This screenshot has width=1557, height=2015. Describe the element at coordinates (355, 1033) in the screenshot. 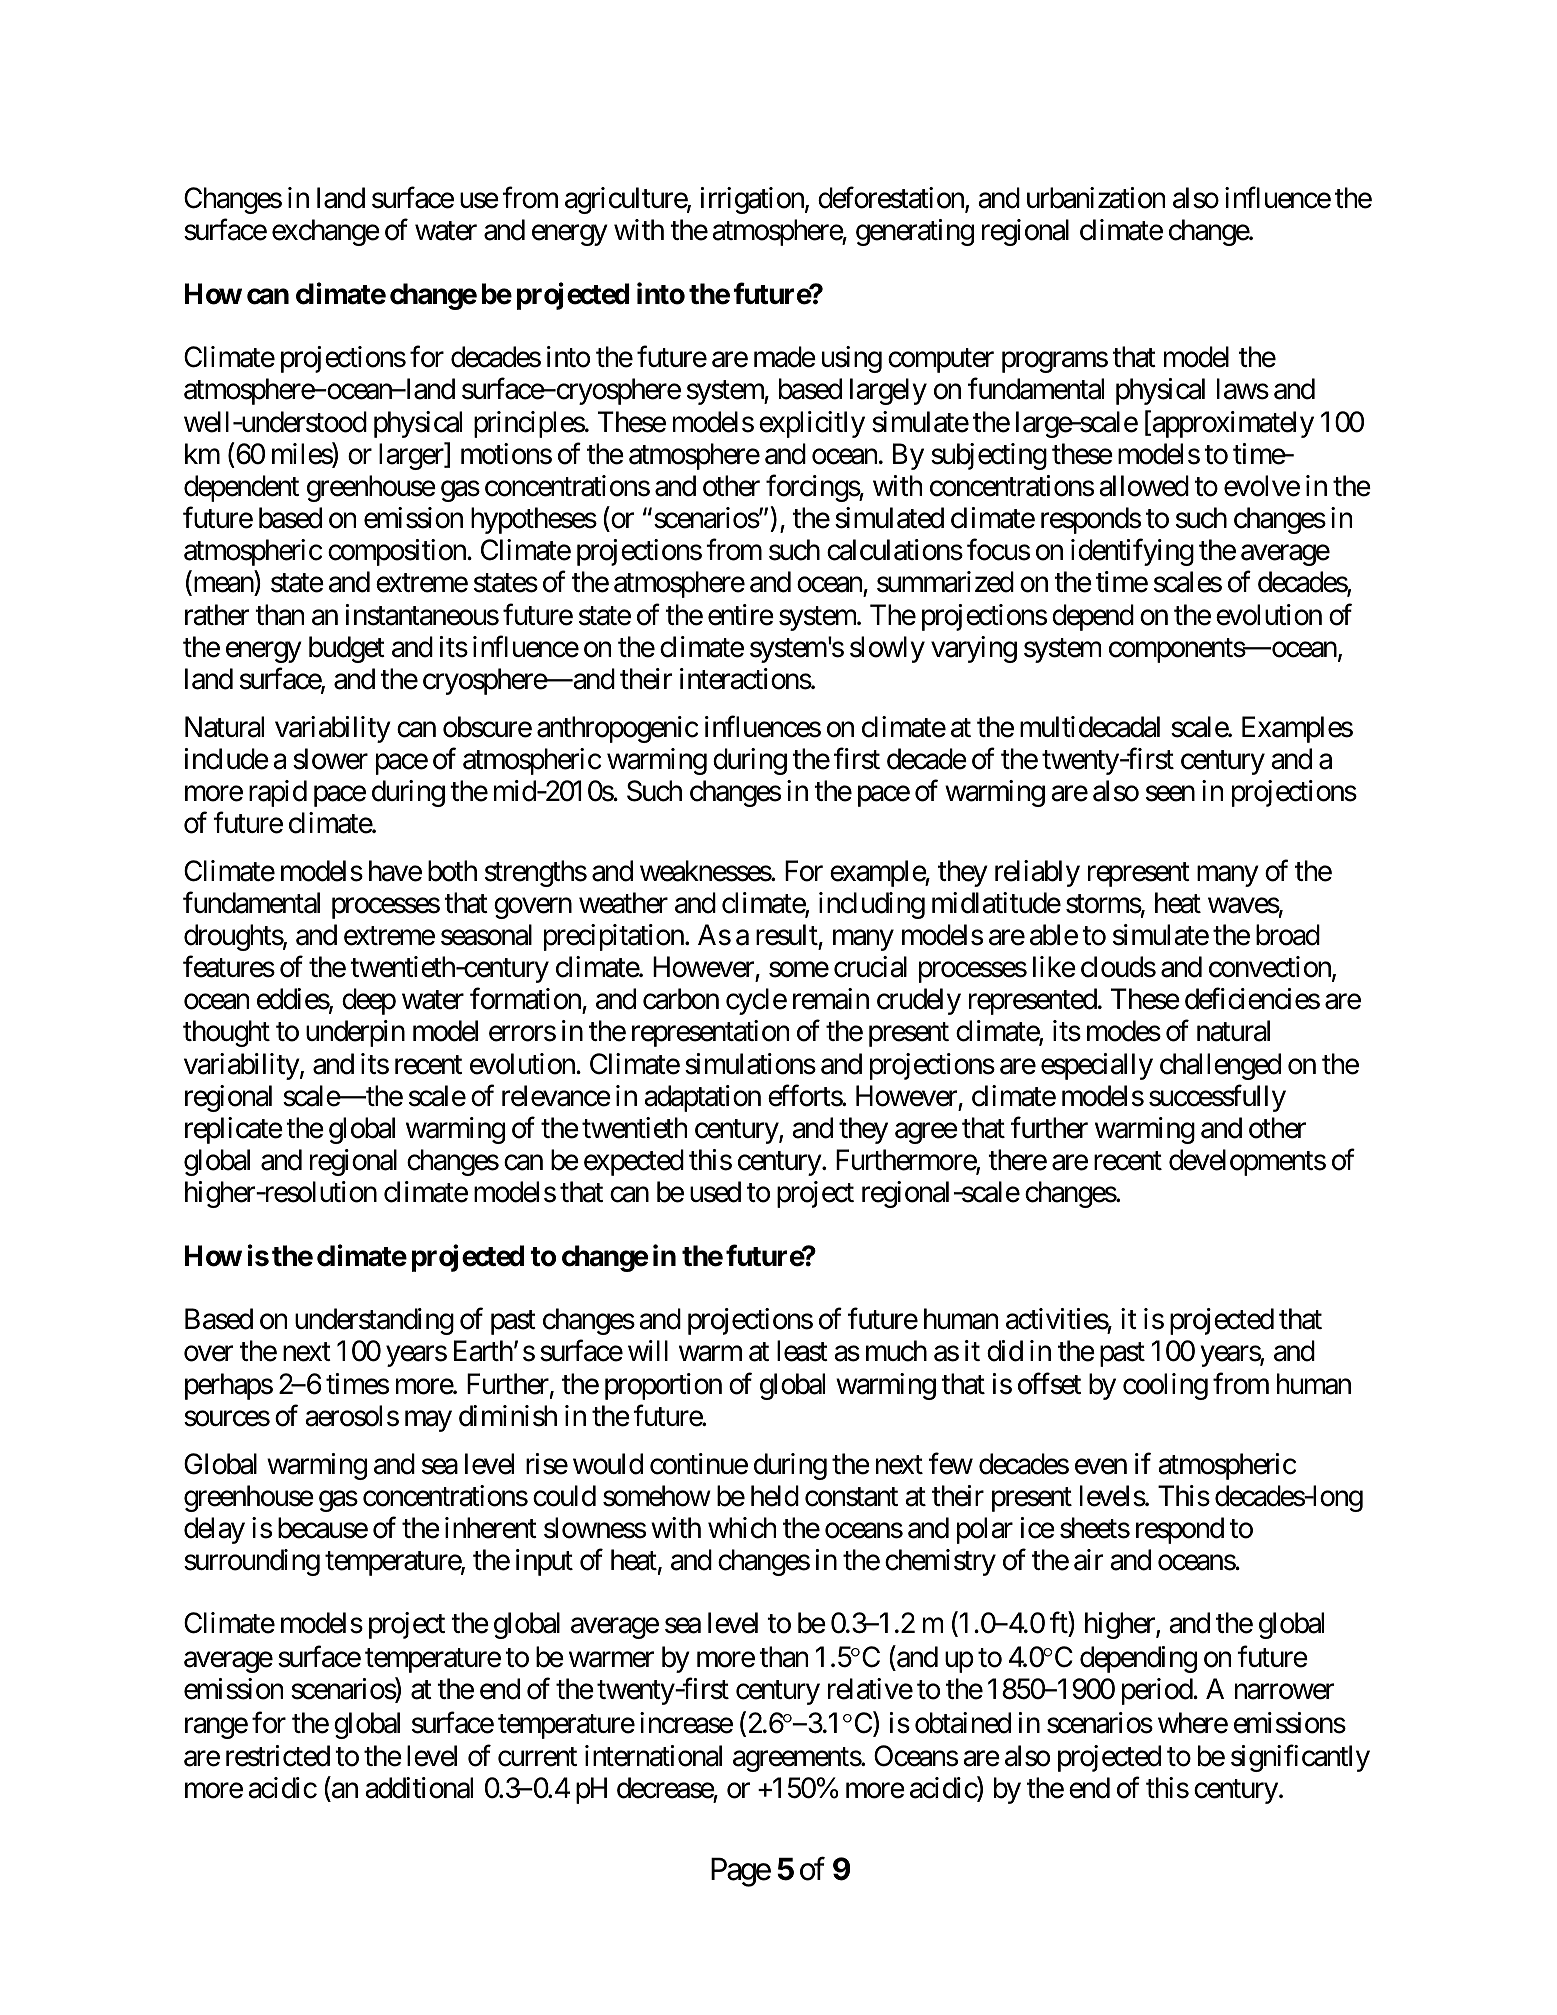

I see `underpin` at that location.
